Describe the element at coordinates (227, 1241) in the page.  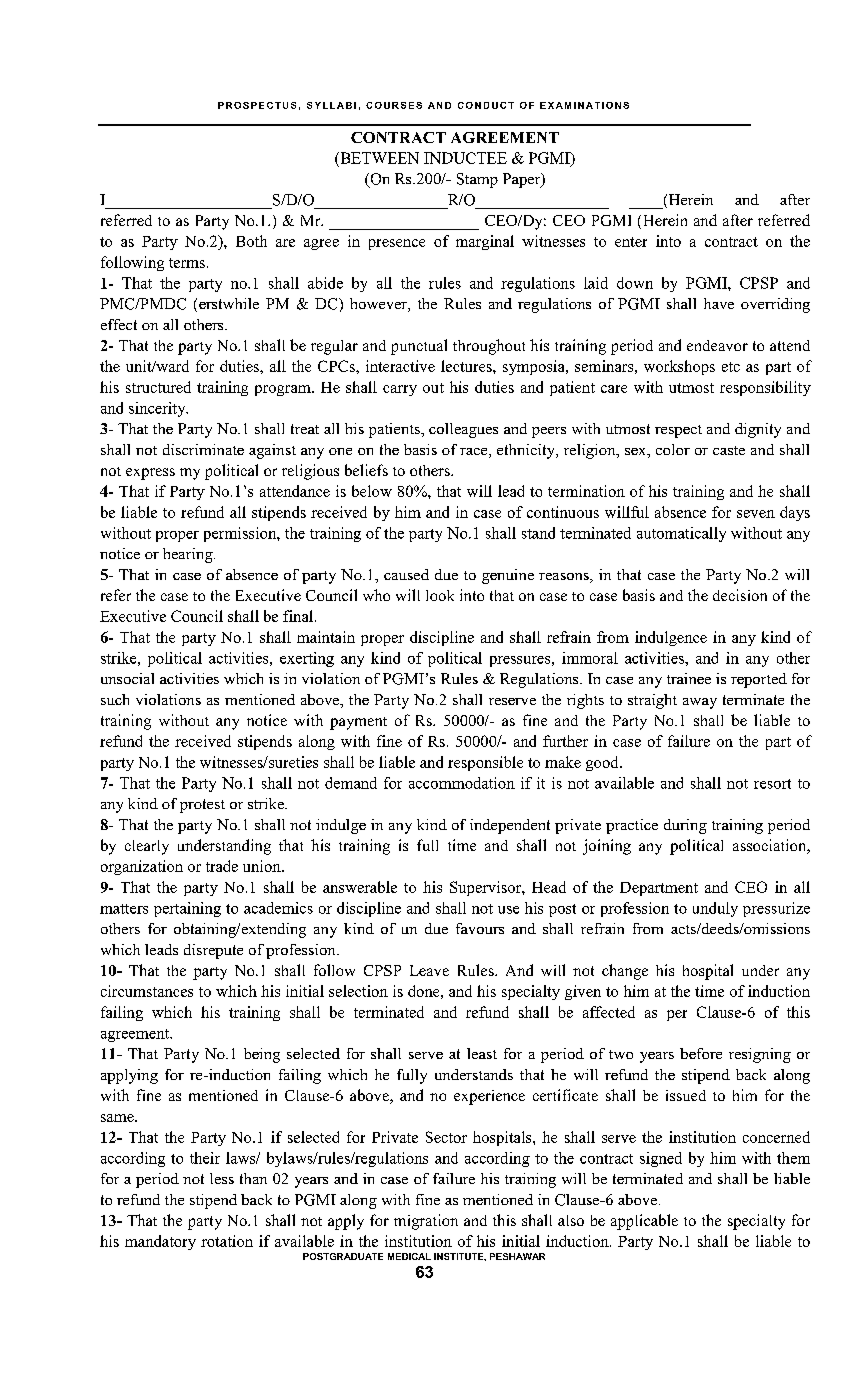
I see `rotation` at that location.
